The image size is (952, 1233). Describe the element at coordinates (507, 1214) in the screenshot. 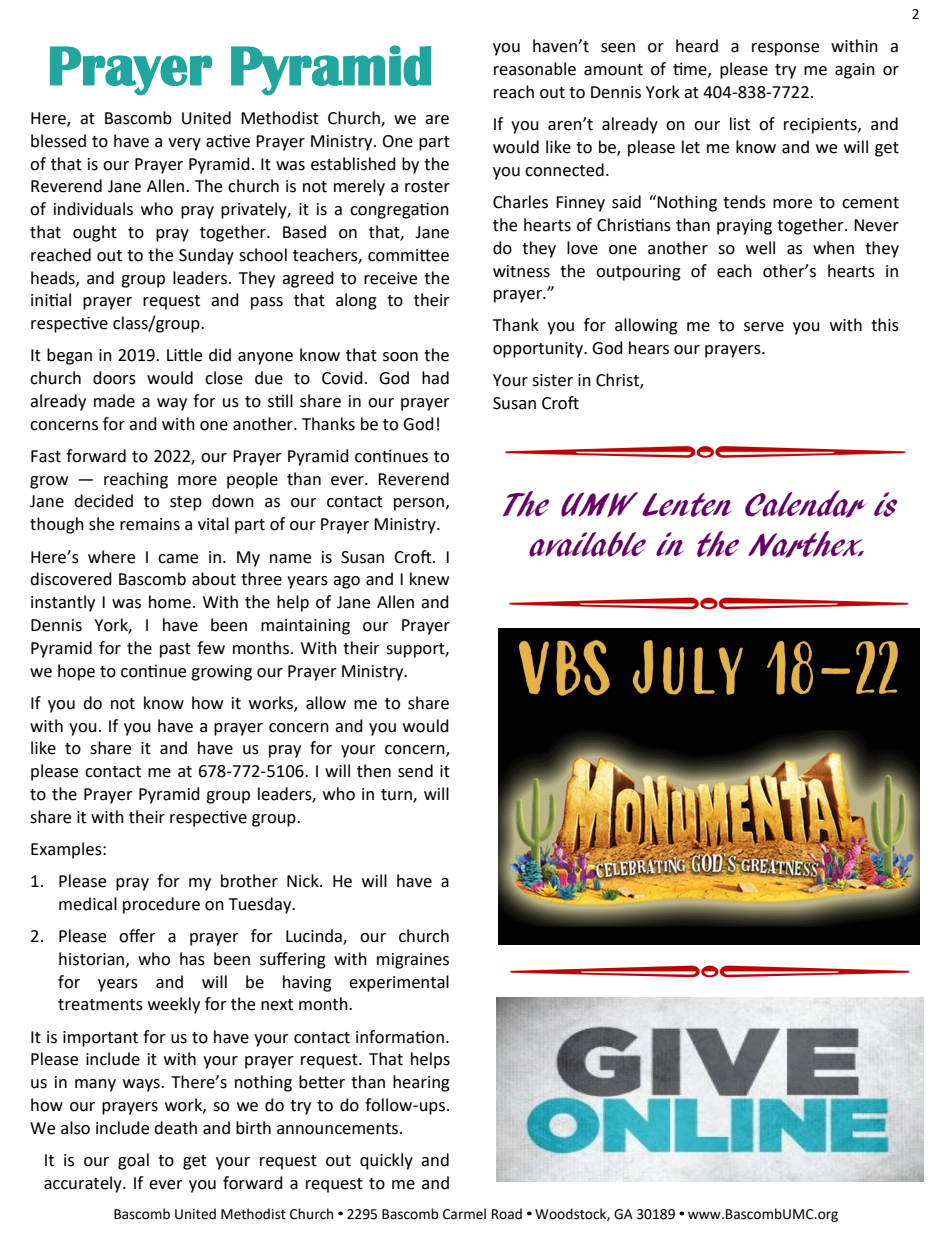

I see `Road` at that location.
